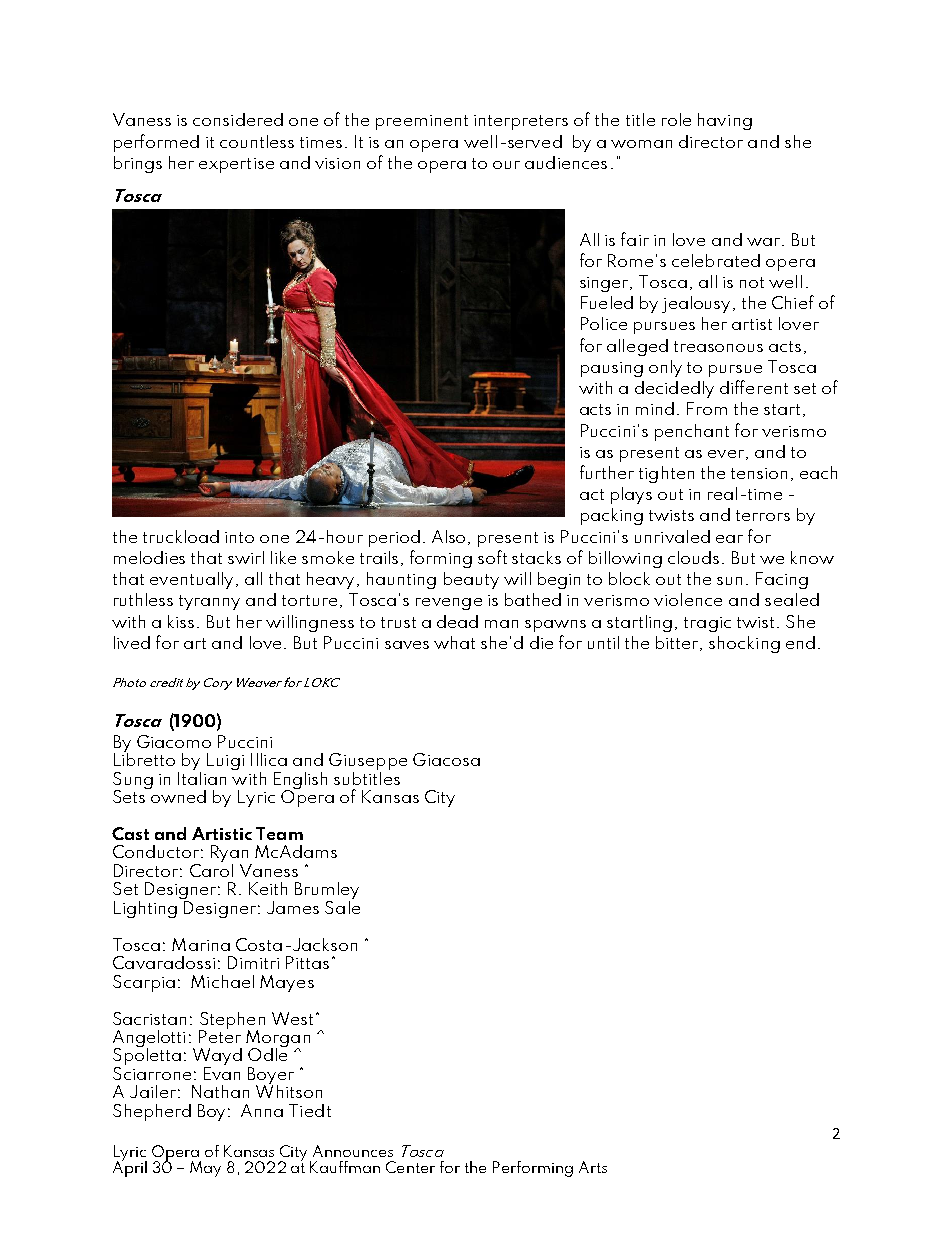 The width and height of the image is (952, 1233). I want to click on kiss, so click(181, 621).
